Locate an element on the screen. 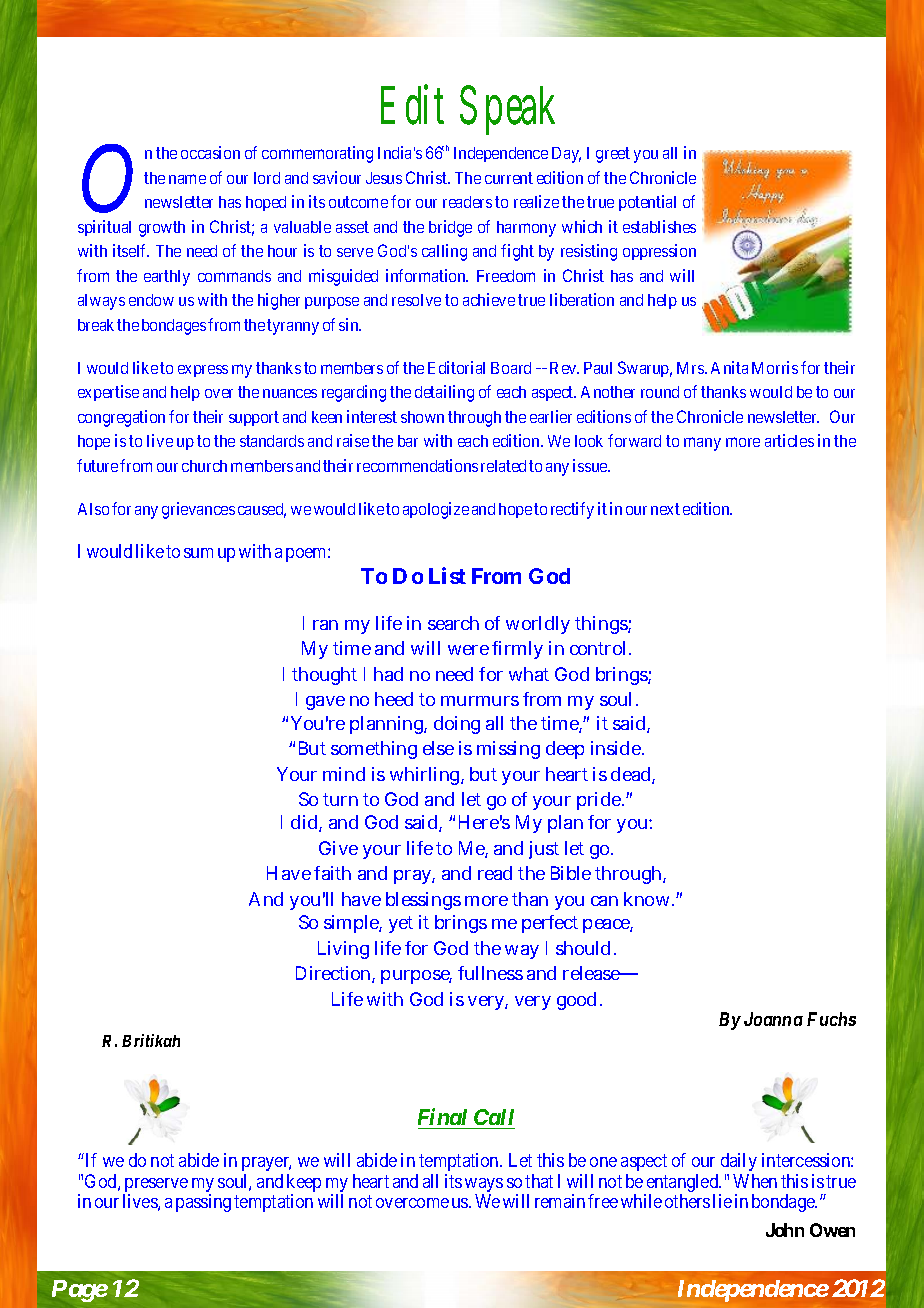 This screenshot has width=924, height=1308. apologize is located at coordinates (436, 510).
